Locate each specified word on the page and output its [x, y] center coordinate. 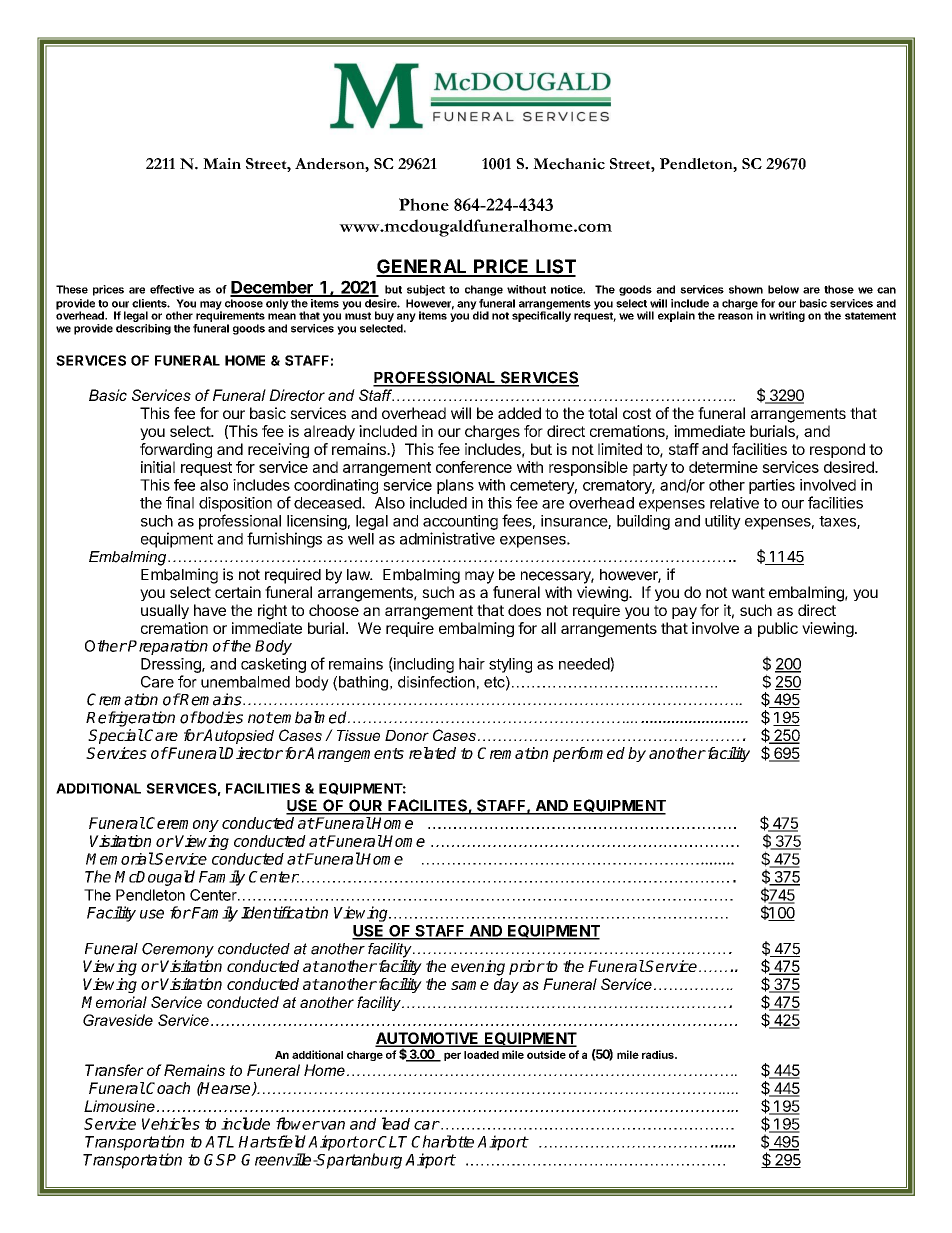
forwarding [176, 450]
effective [172, 289]
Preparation [167, 647]
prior [526, 967]
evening [478, 968]
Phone [424, 204]
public [778, 629]
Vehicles [171, 1123]
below [783, 289]
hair [472, 664]
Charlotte [442, 1141]
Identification [284, 912]
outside [546, 1054]
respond [837, 450]
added [519, 413]
